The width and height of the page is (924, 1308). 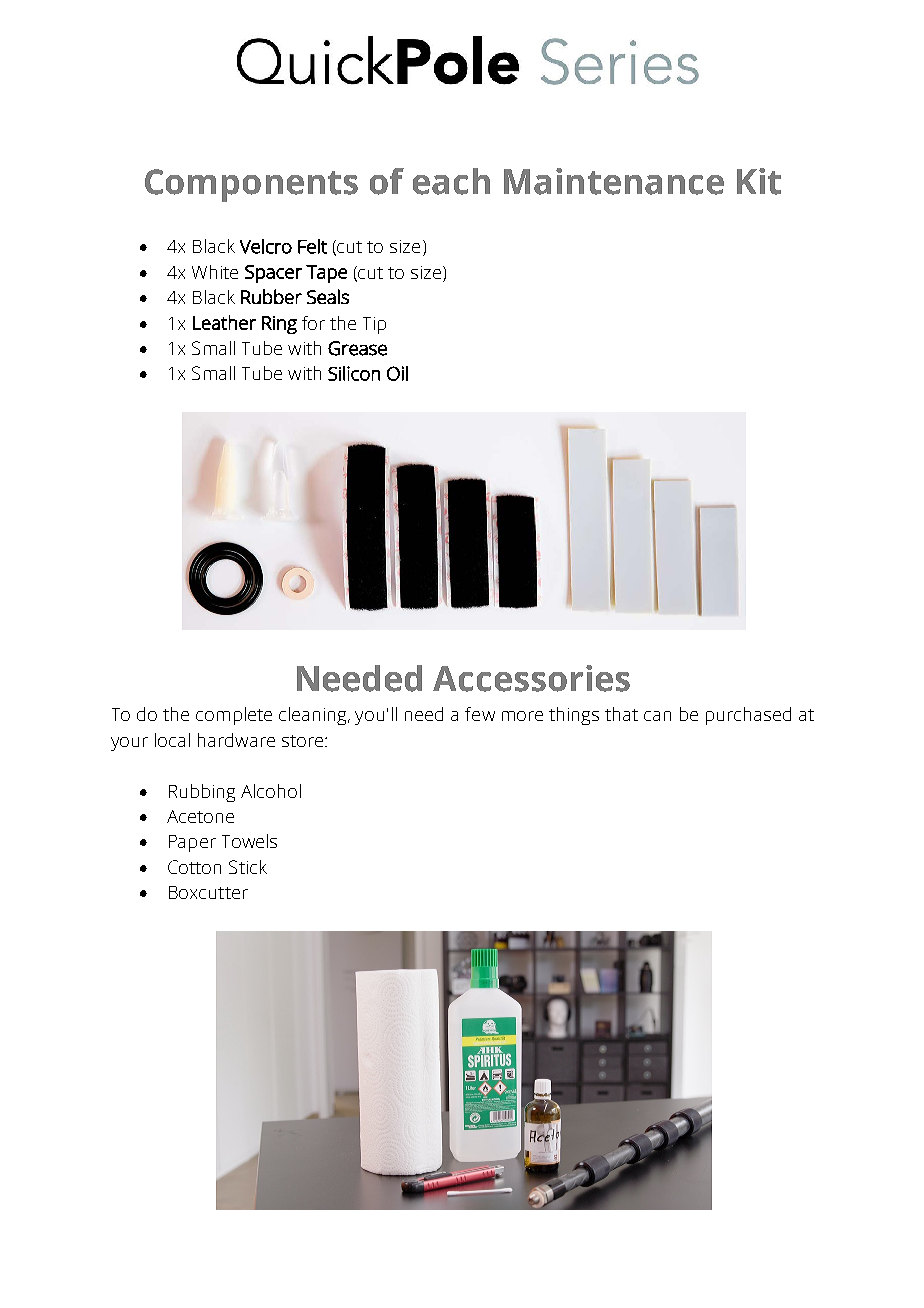 I want to click on Maintenance, so click(x=614, y=181).
